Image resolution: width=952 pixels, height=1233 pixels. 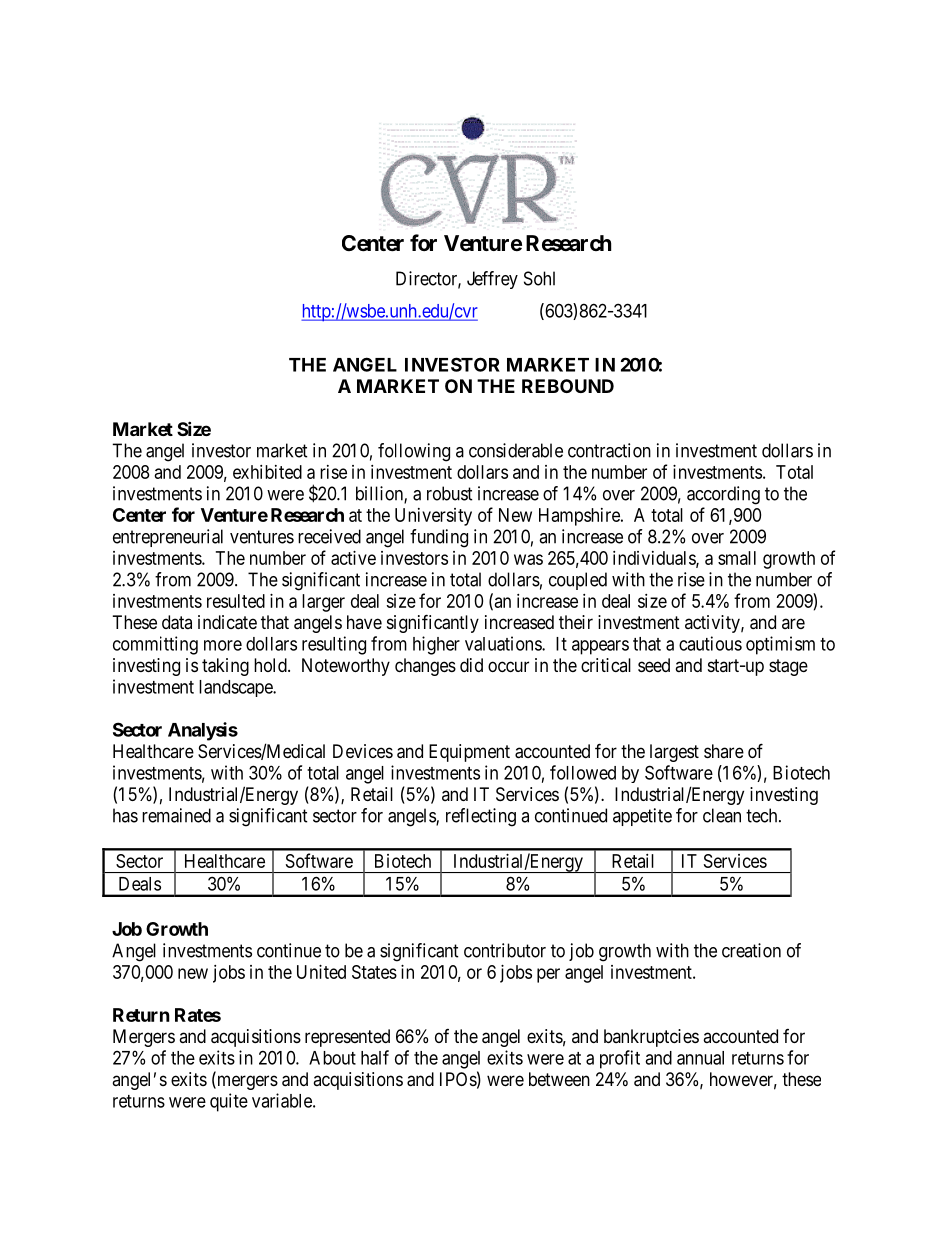 I want to click on cautious, so click(x=710, y=643).
